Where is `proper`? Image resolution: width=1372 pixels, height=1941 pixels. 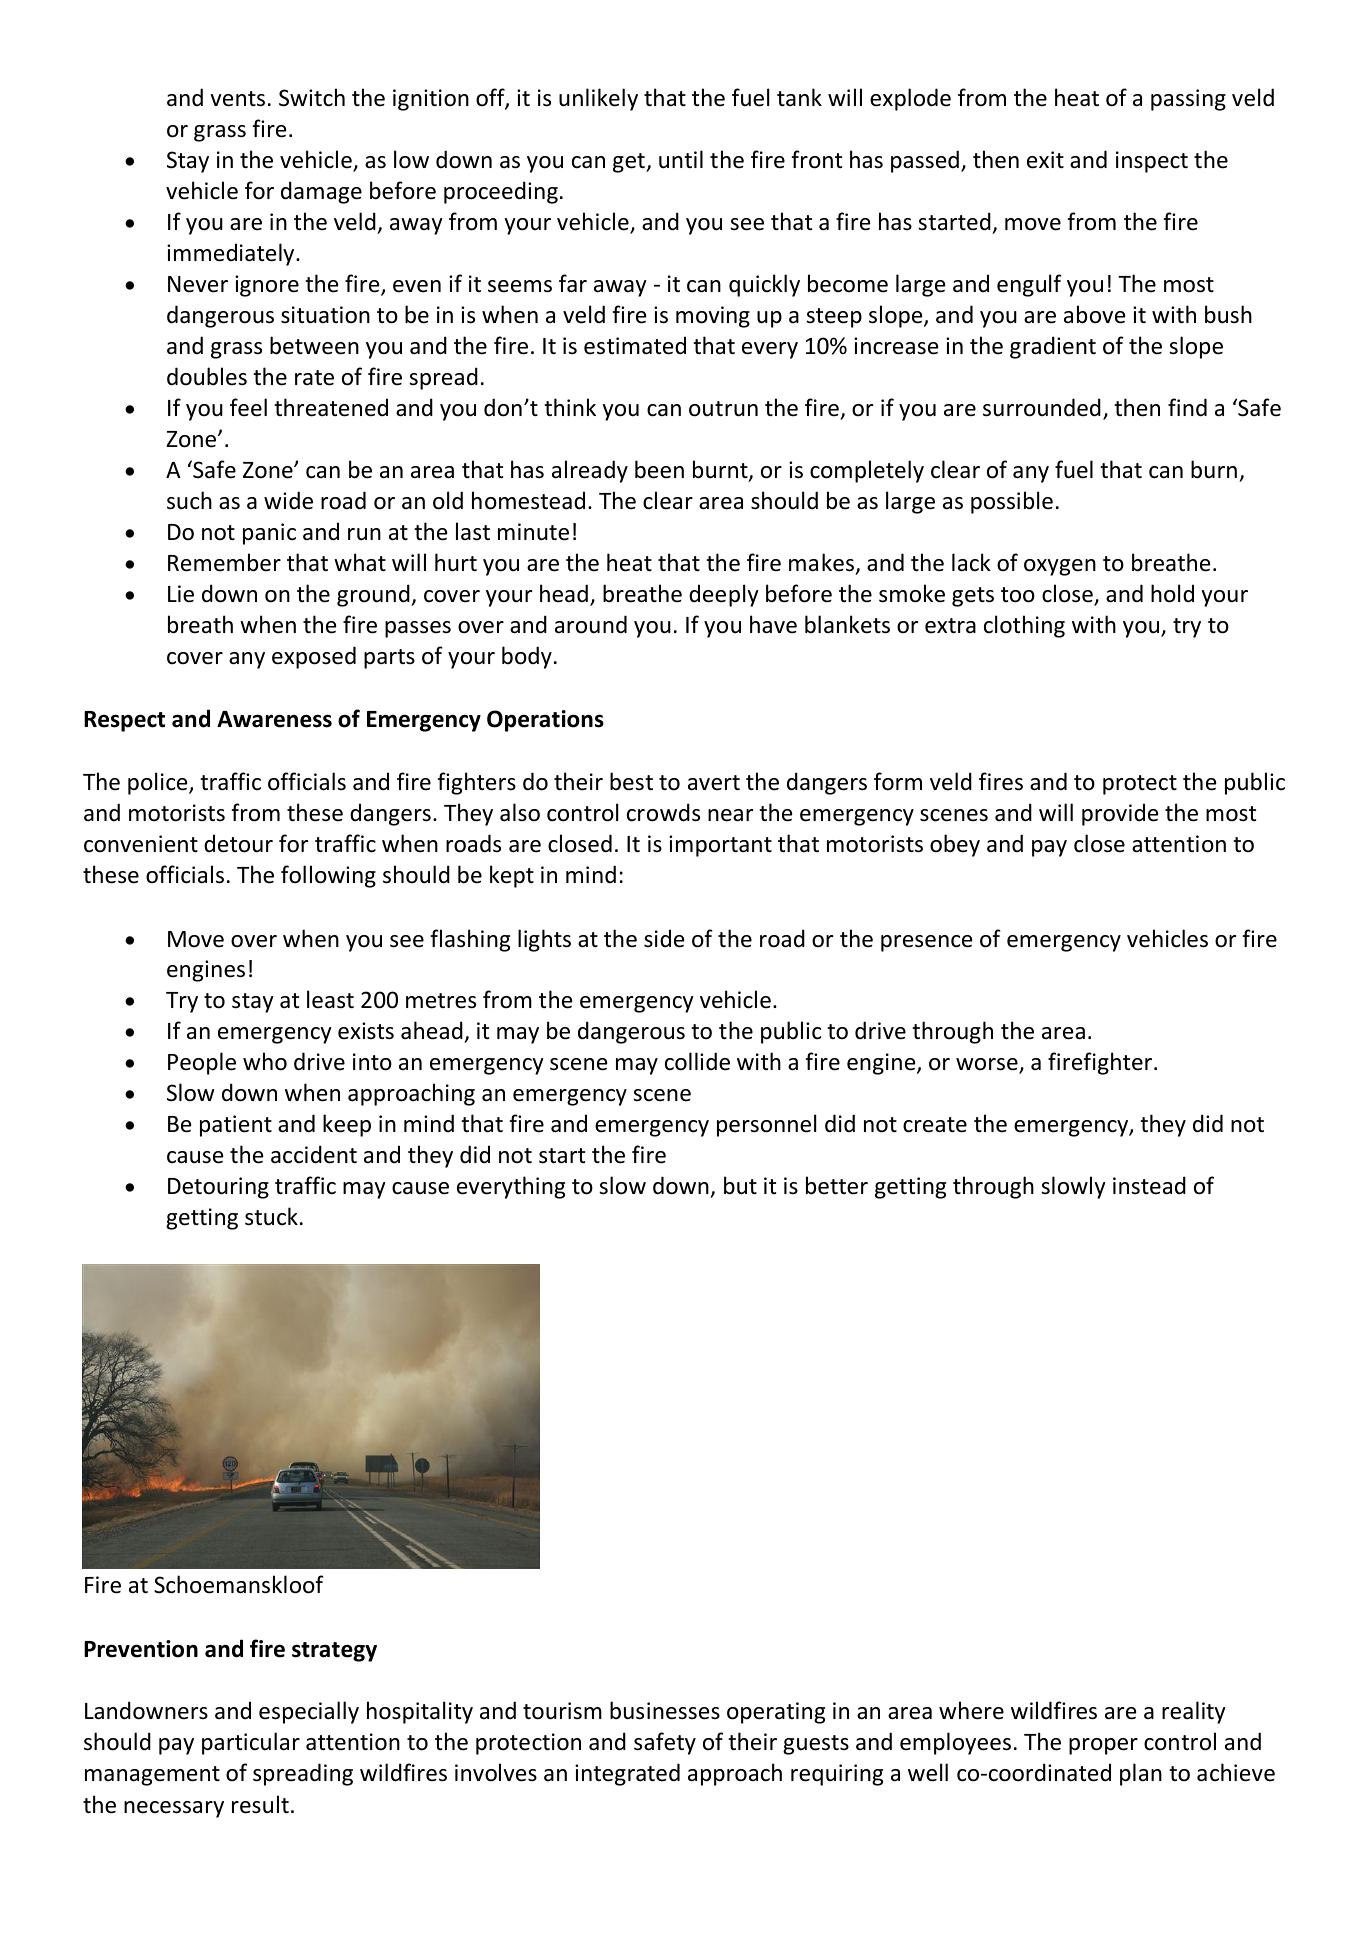
proper is located at coordinates (1103, 1746).
